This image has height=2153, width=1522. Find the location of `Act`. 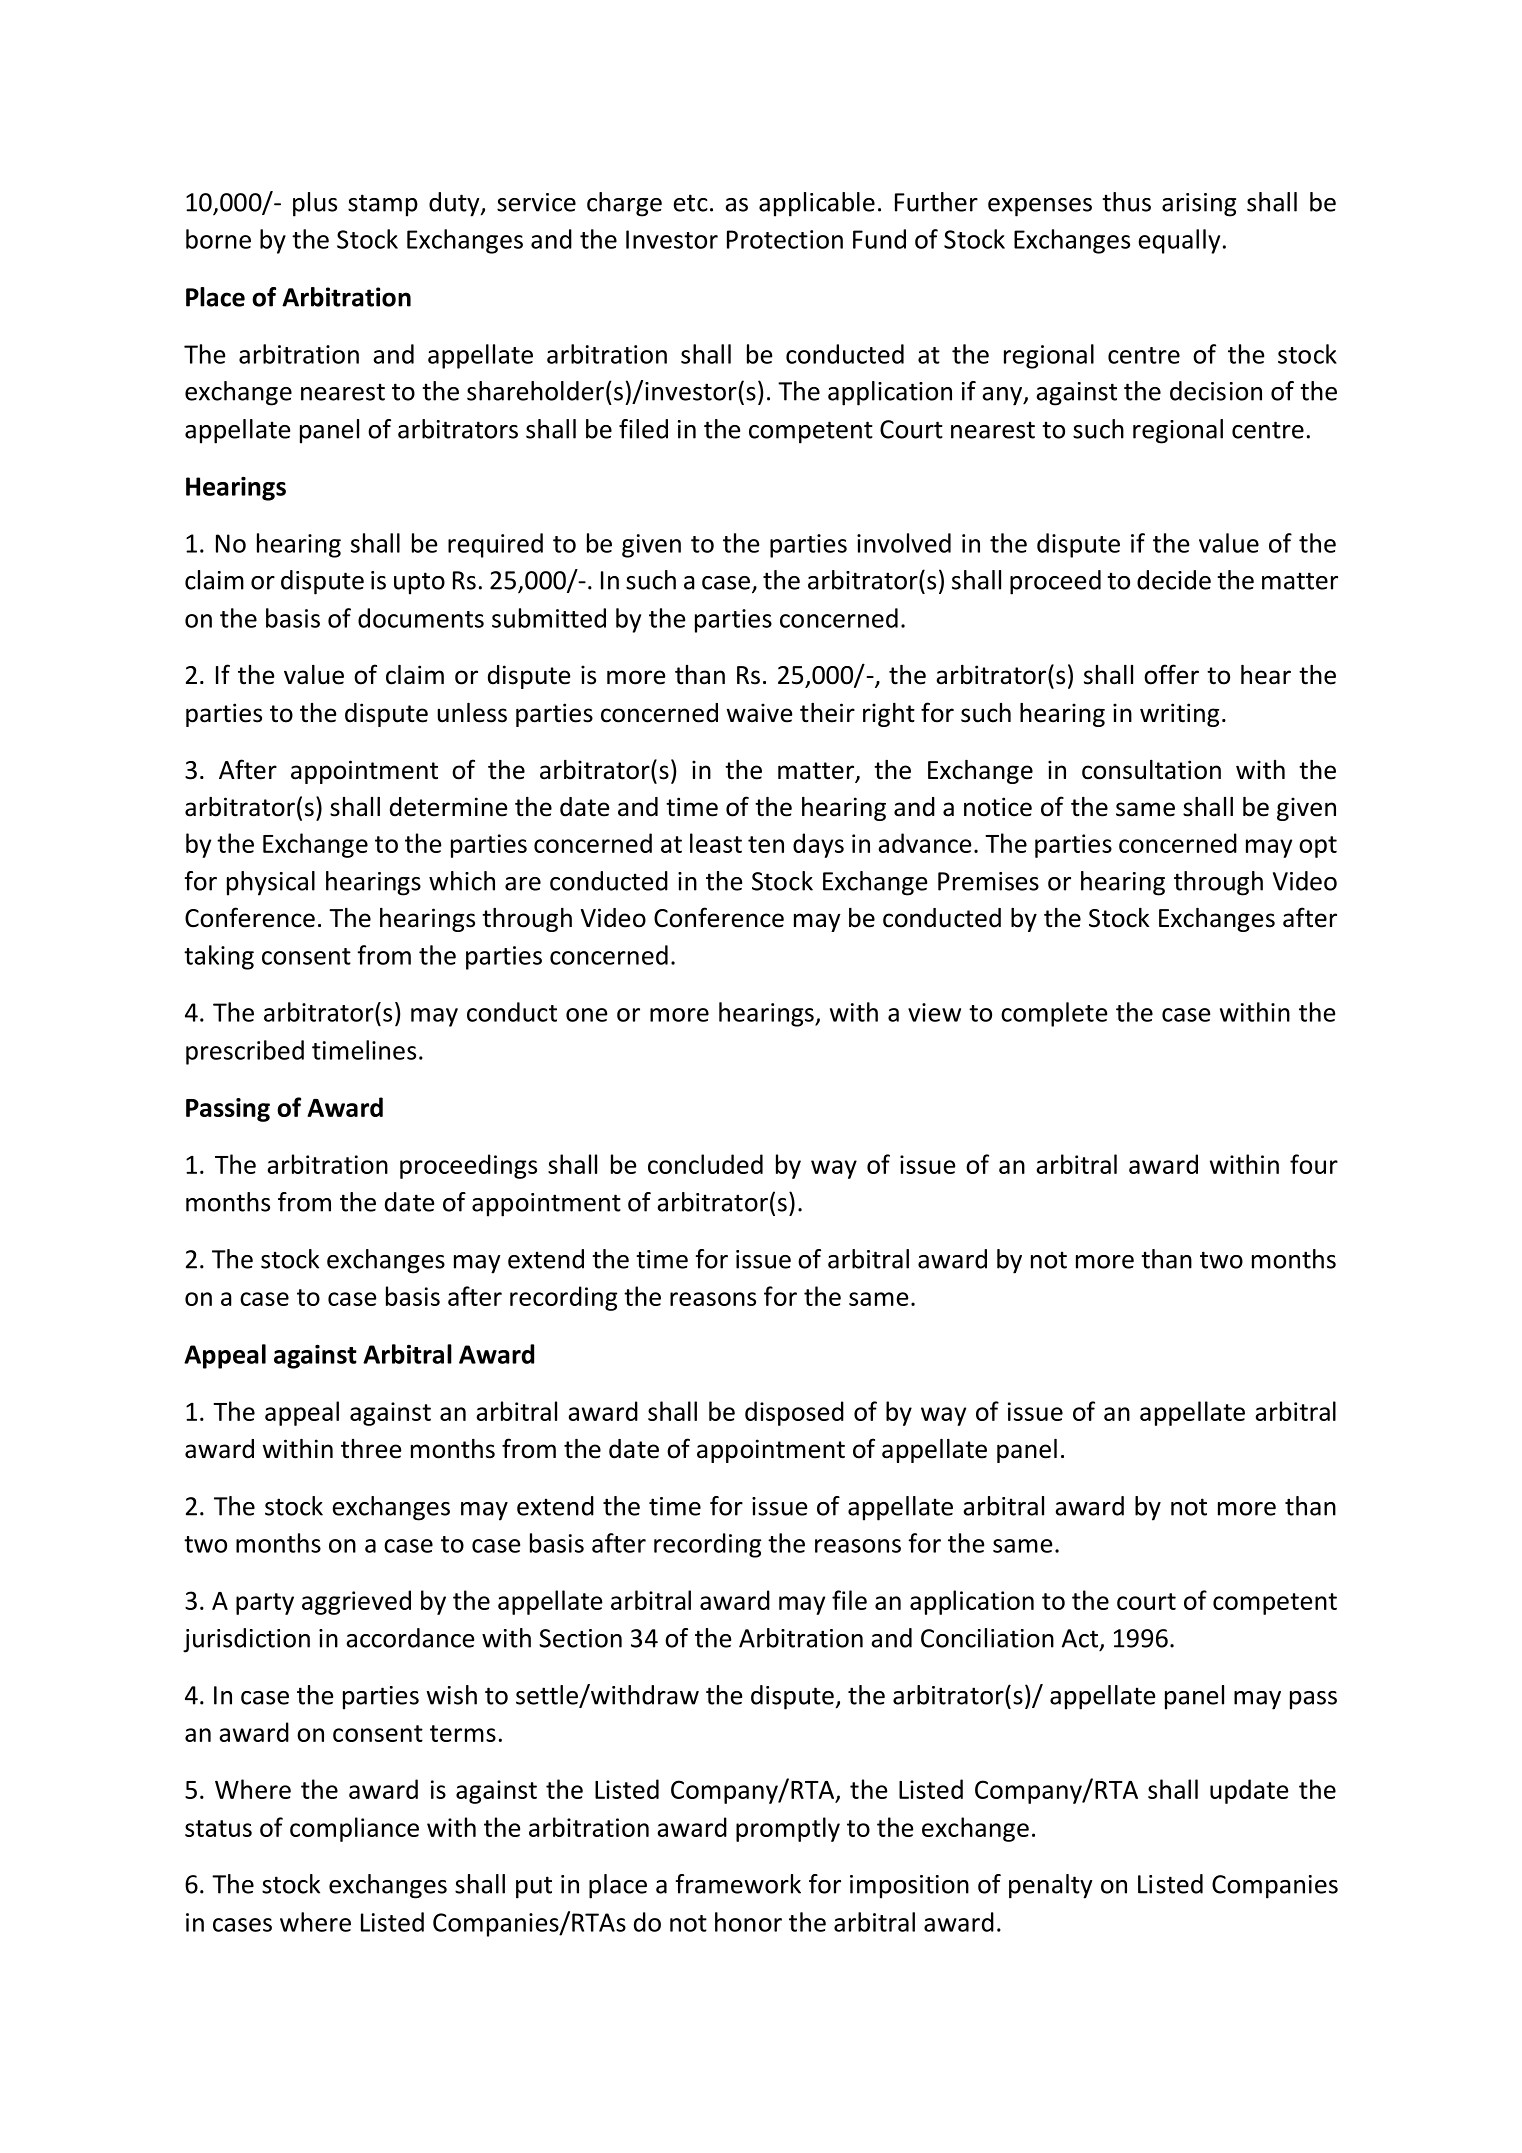

Act is located at coordinates (1080, 1638).
